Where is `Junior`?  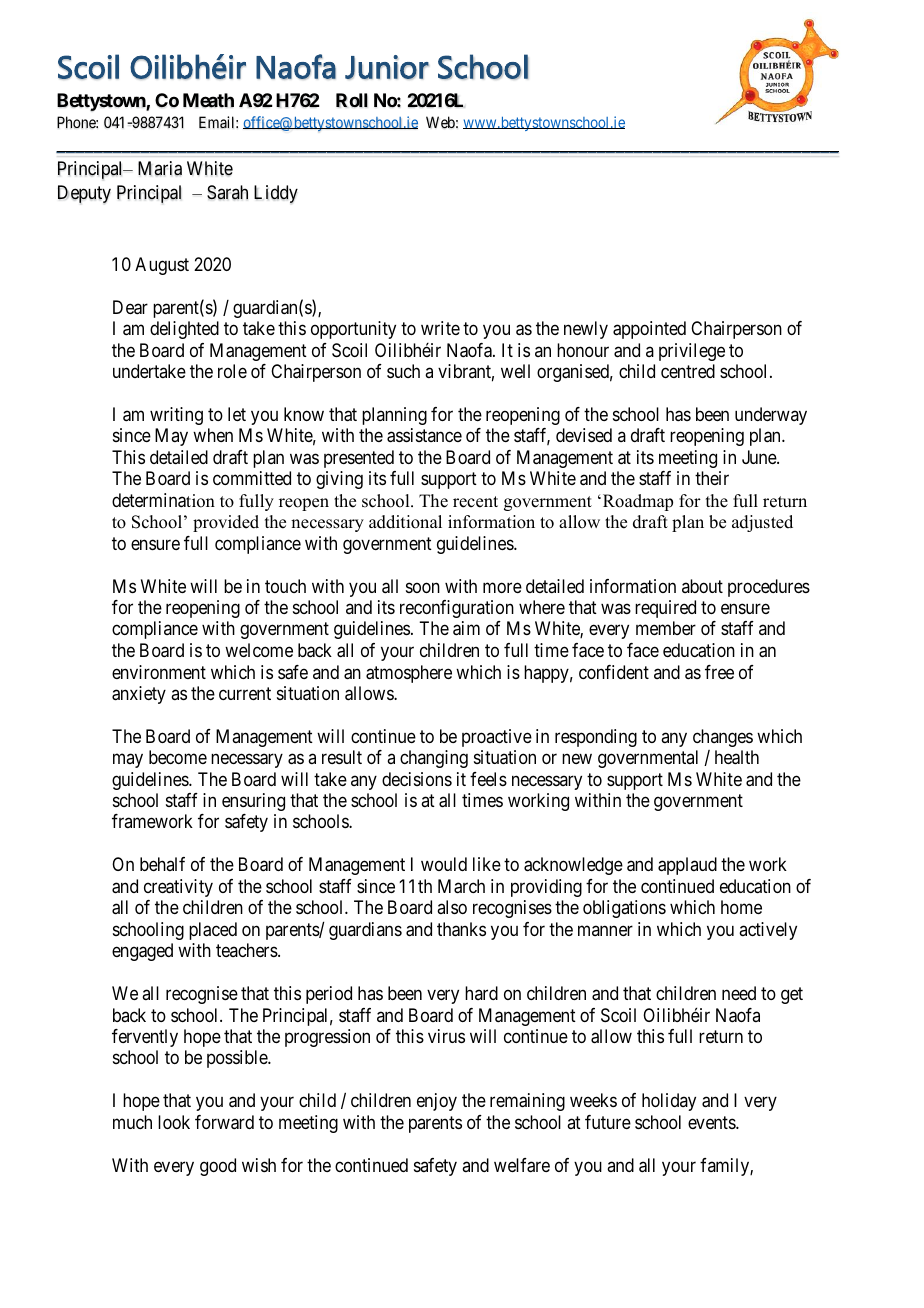 Junior is located at coordinates (387, 67).
